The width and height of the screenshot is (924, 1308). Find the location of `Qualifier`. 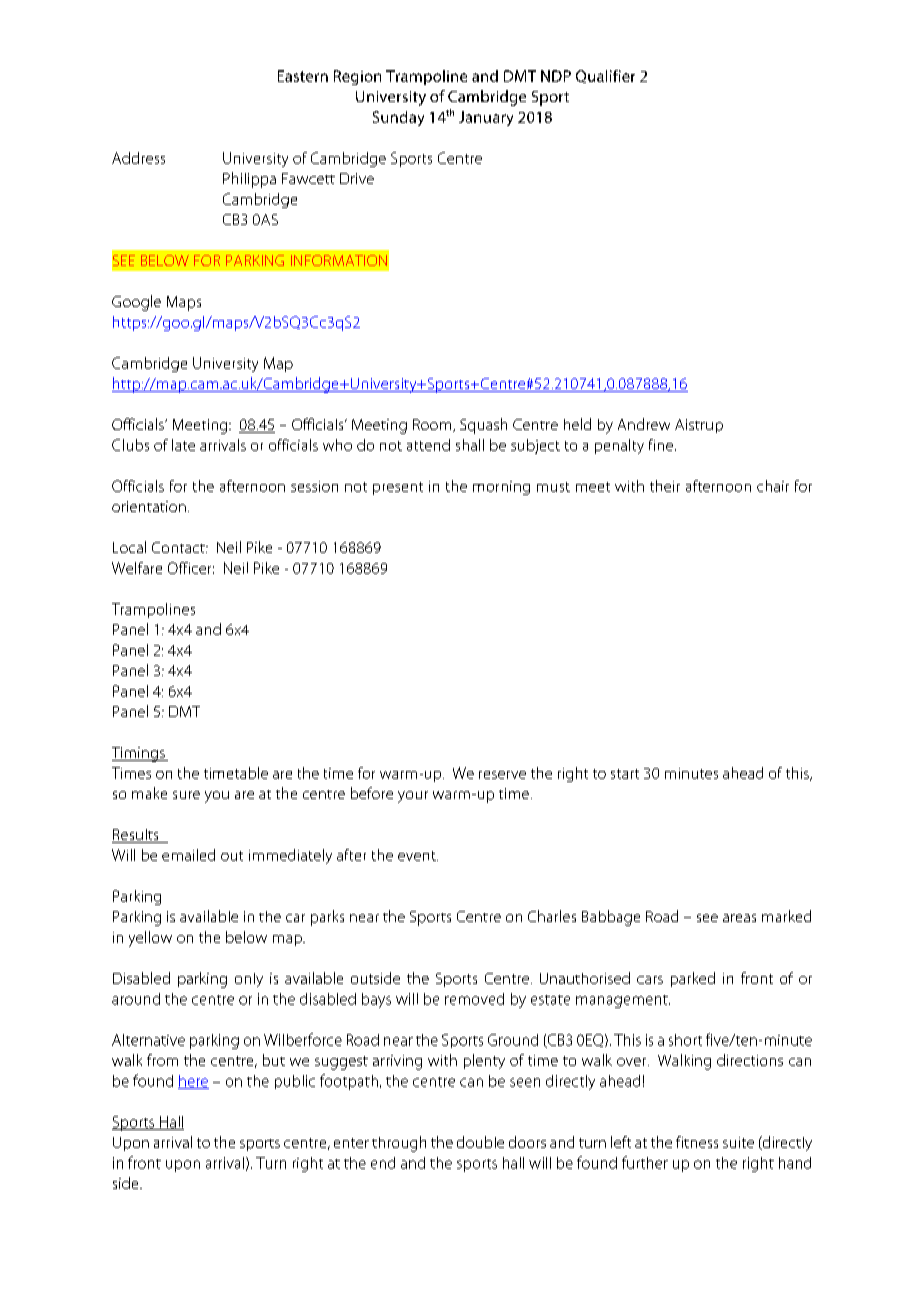

Qualifier is located at coordinates (605, 76).
